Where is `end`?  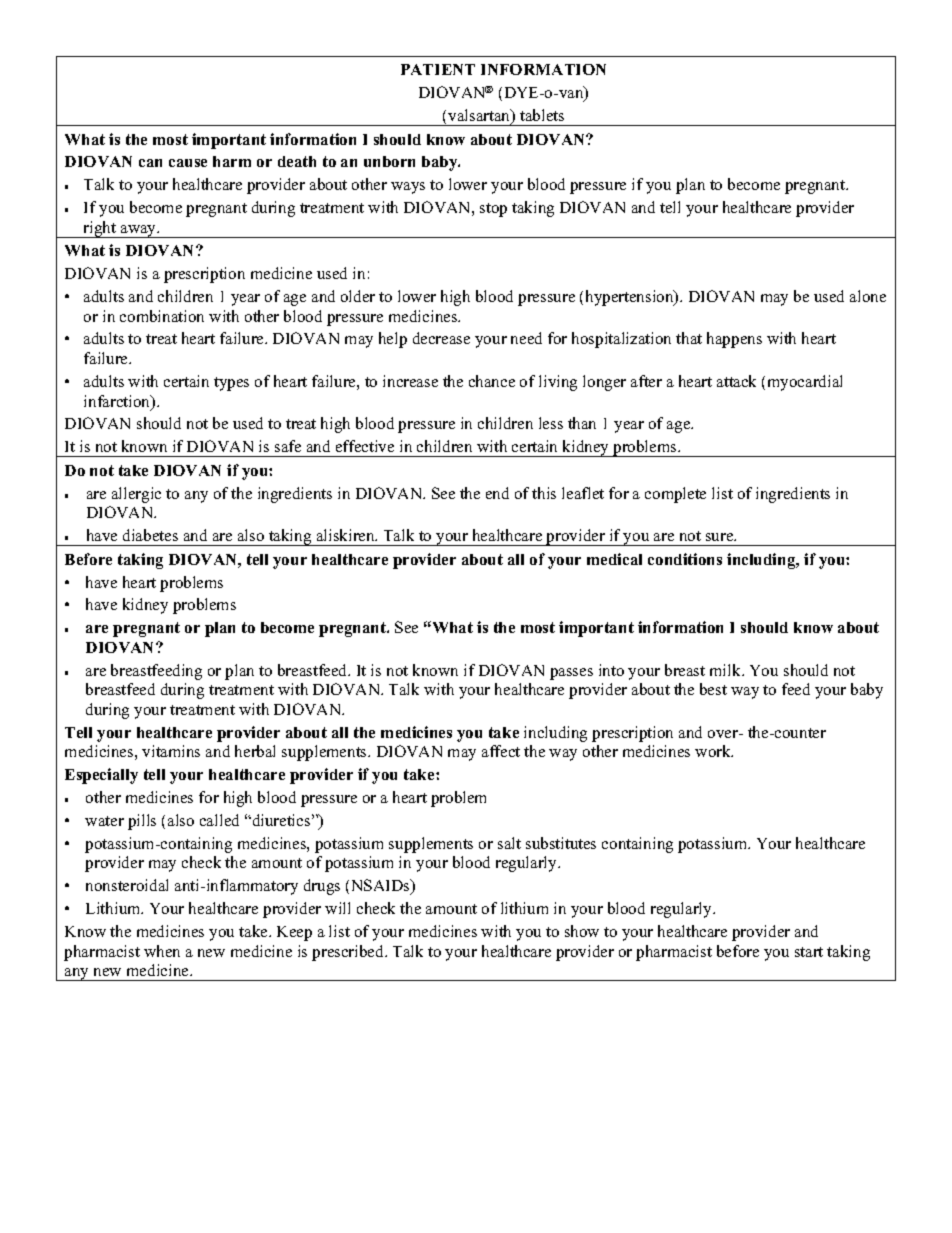 end is located at coordinates (497, 493).
